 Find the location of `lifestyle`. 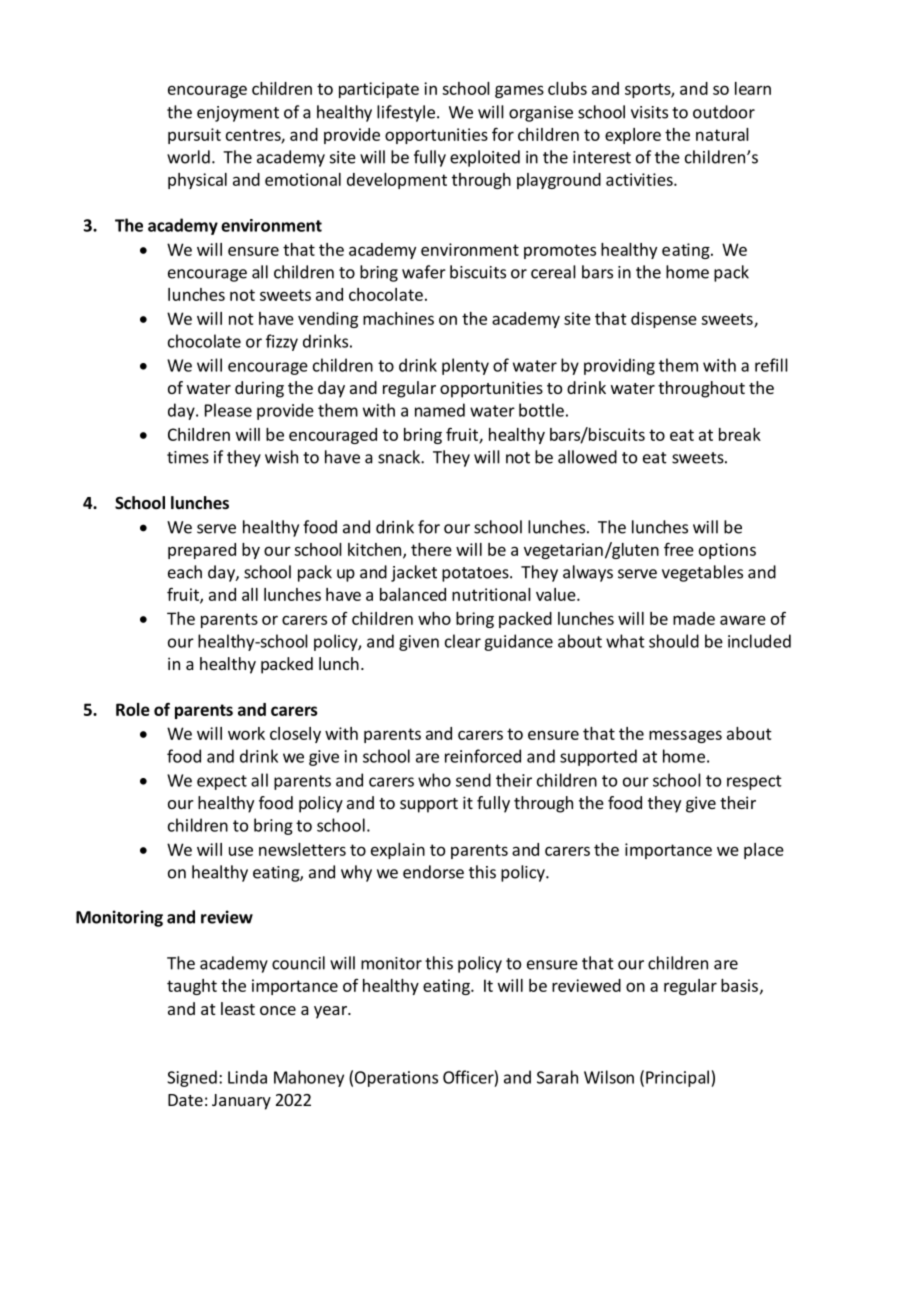

lifestyle is located at coordinates (406, 113).
